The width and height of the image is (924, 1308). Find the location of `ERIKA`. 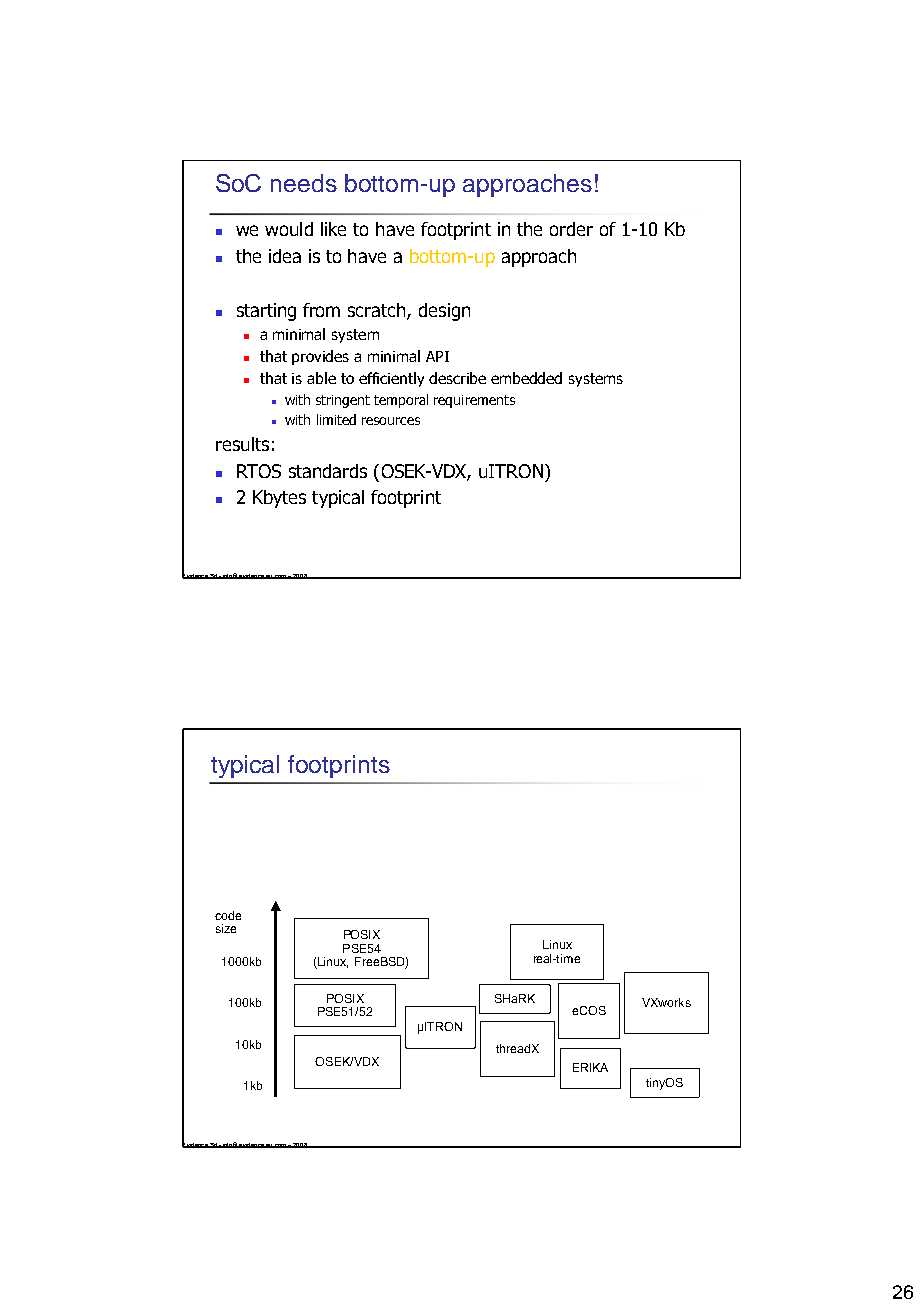

ERIKA is located at coordinates (590, 1067).
